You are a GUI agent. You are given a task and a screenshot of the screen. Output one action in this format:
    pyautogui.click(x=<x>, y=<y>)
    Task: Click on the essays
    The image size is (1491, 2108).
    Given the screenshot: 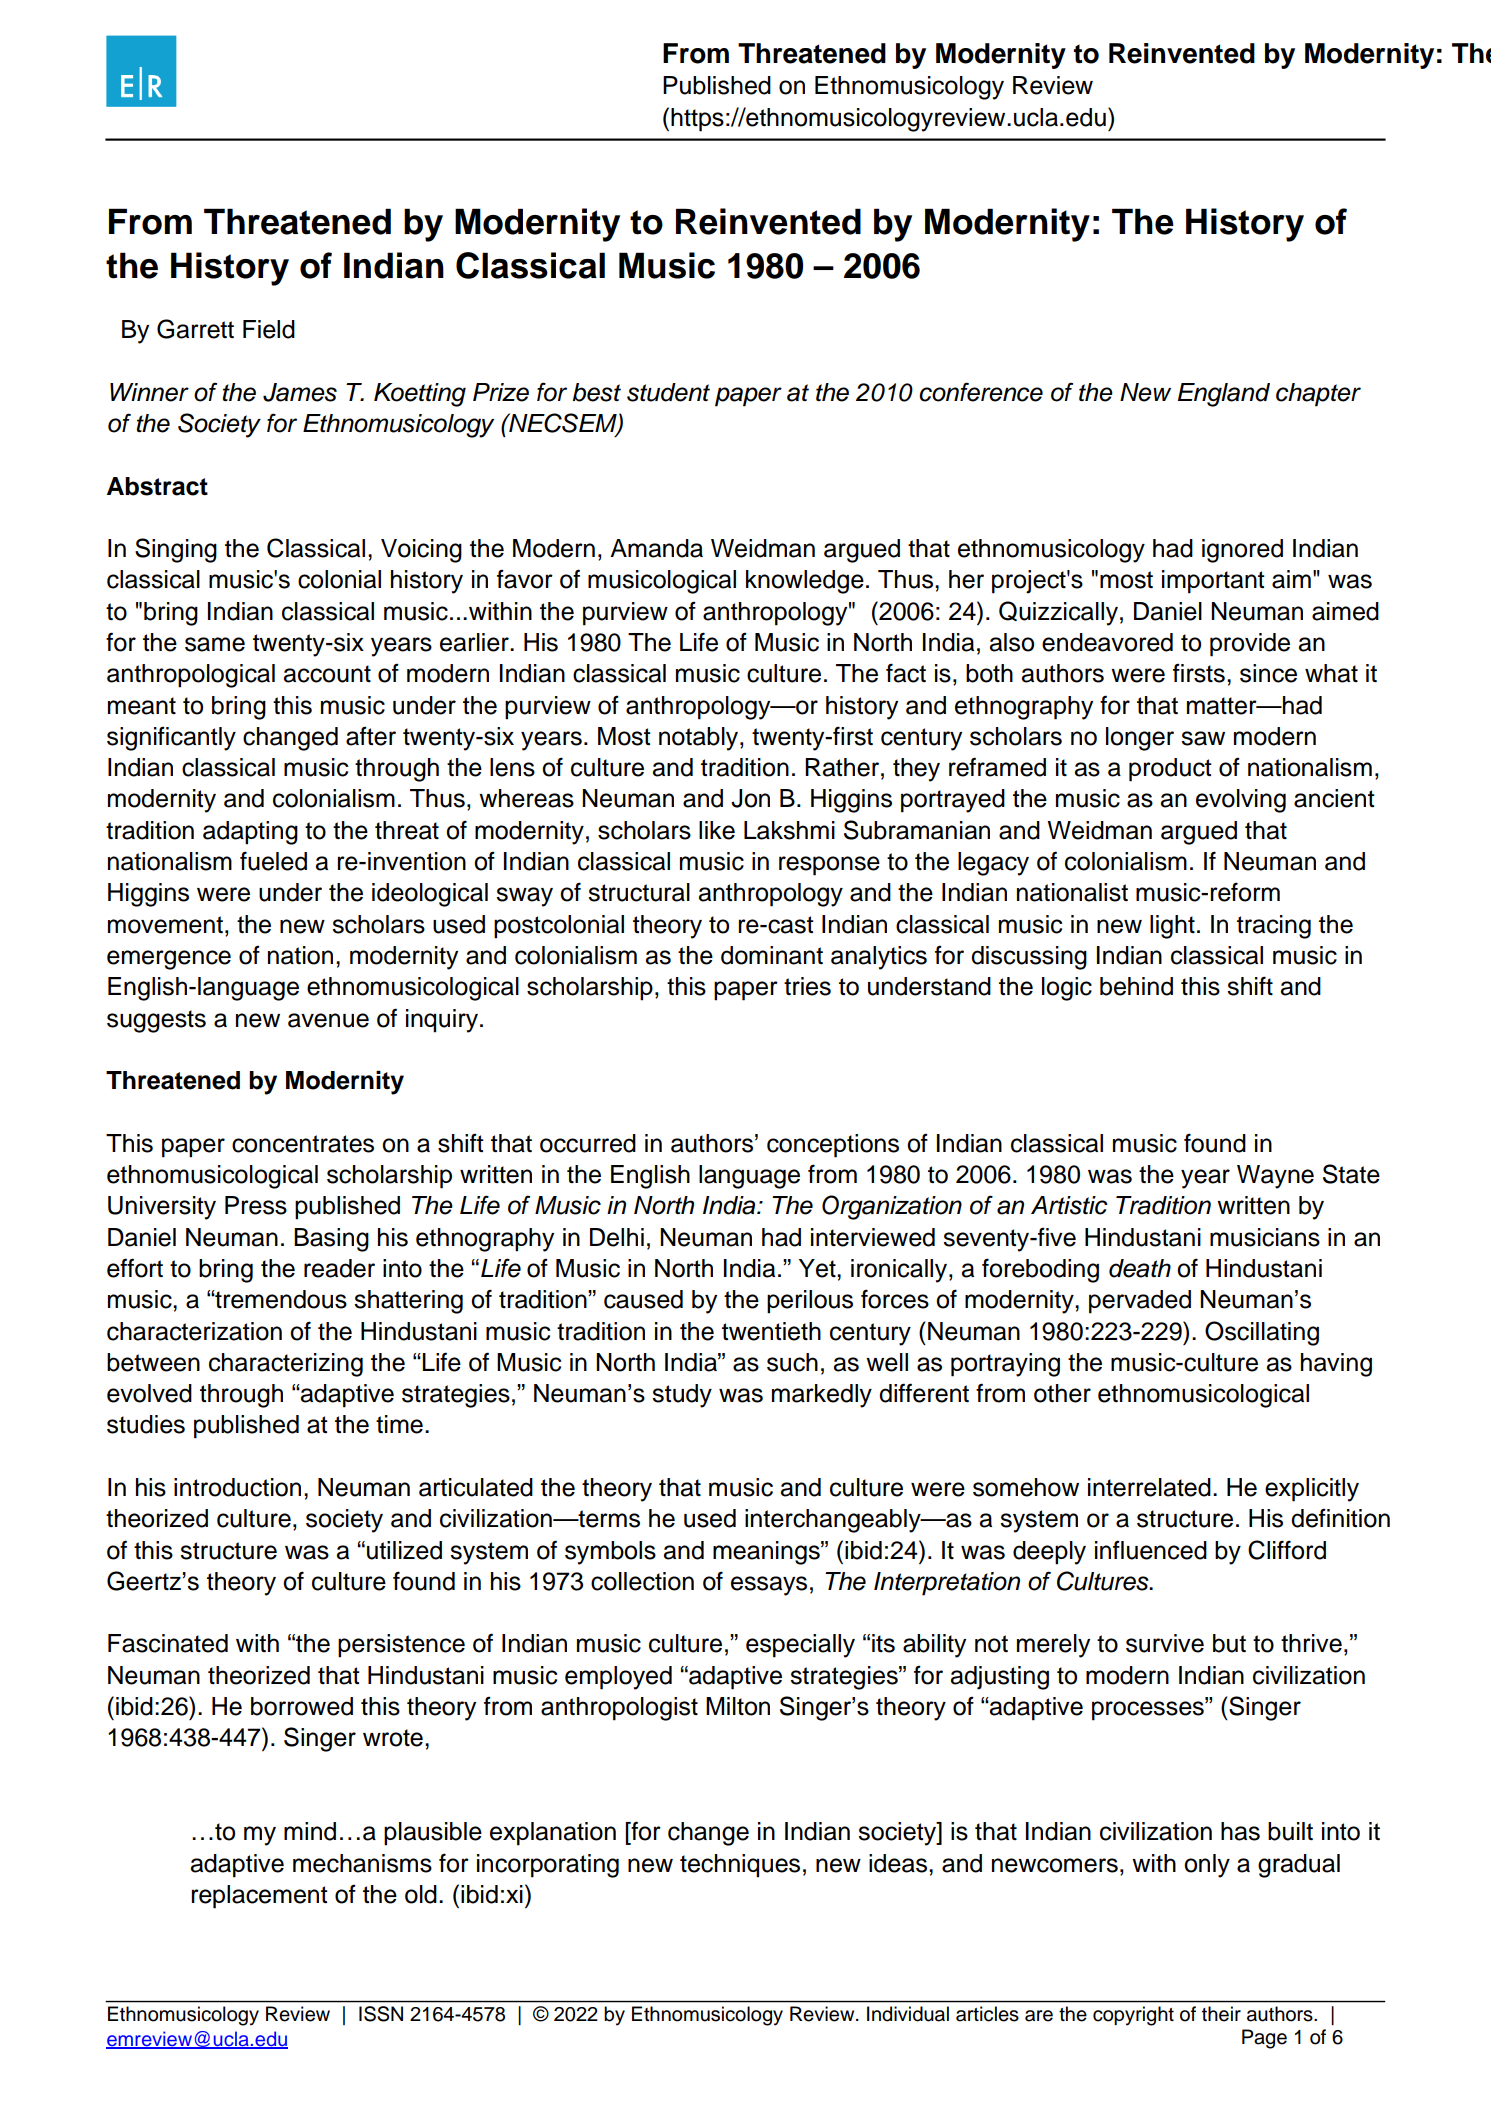 What is the action you would take?
    pyautogui.click(x=769, y=1586)
